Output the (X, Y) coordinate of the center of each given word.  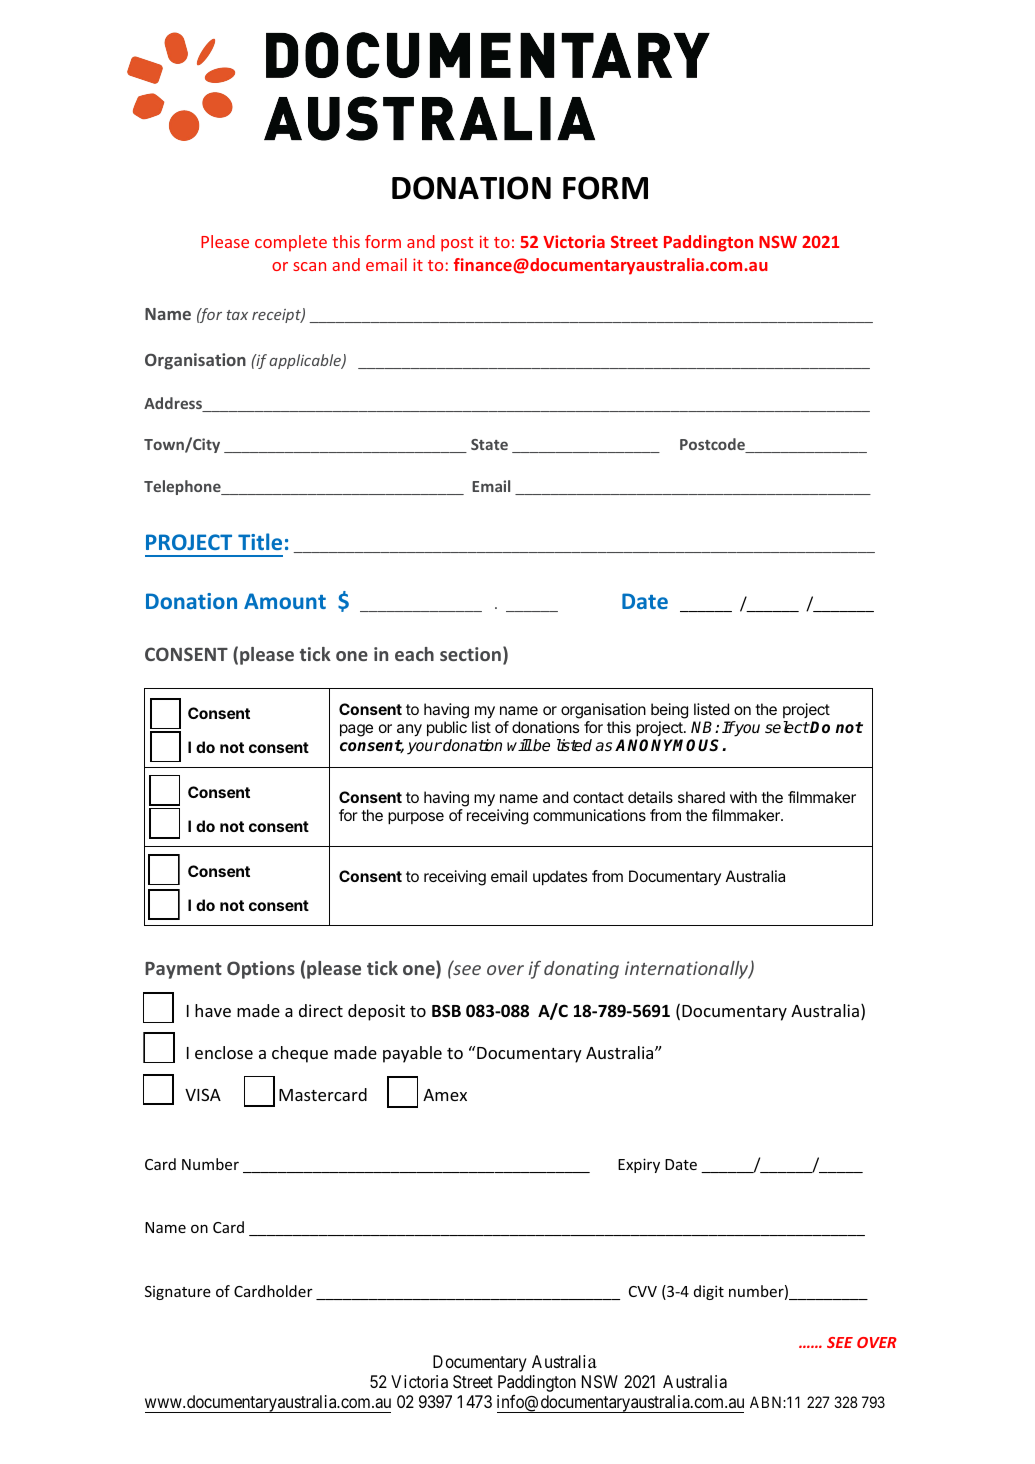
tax (237, 315)
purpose (416, 818)
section (470, 654)
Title (260, 541)
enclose (224, 1052)
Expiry (639, 1165)
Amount (285, 601)
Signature (178, 1293)
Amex (445, 1095)
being (669, 712)
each (414, 654)
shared (701, 797)
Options (261, 970)
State (489, 444)
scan (309, 266)
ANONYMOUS (669, 745)
